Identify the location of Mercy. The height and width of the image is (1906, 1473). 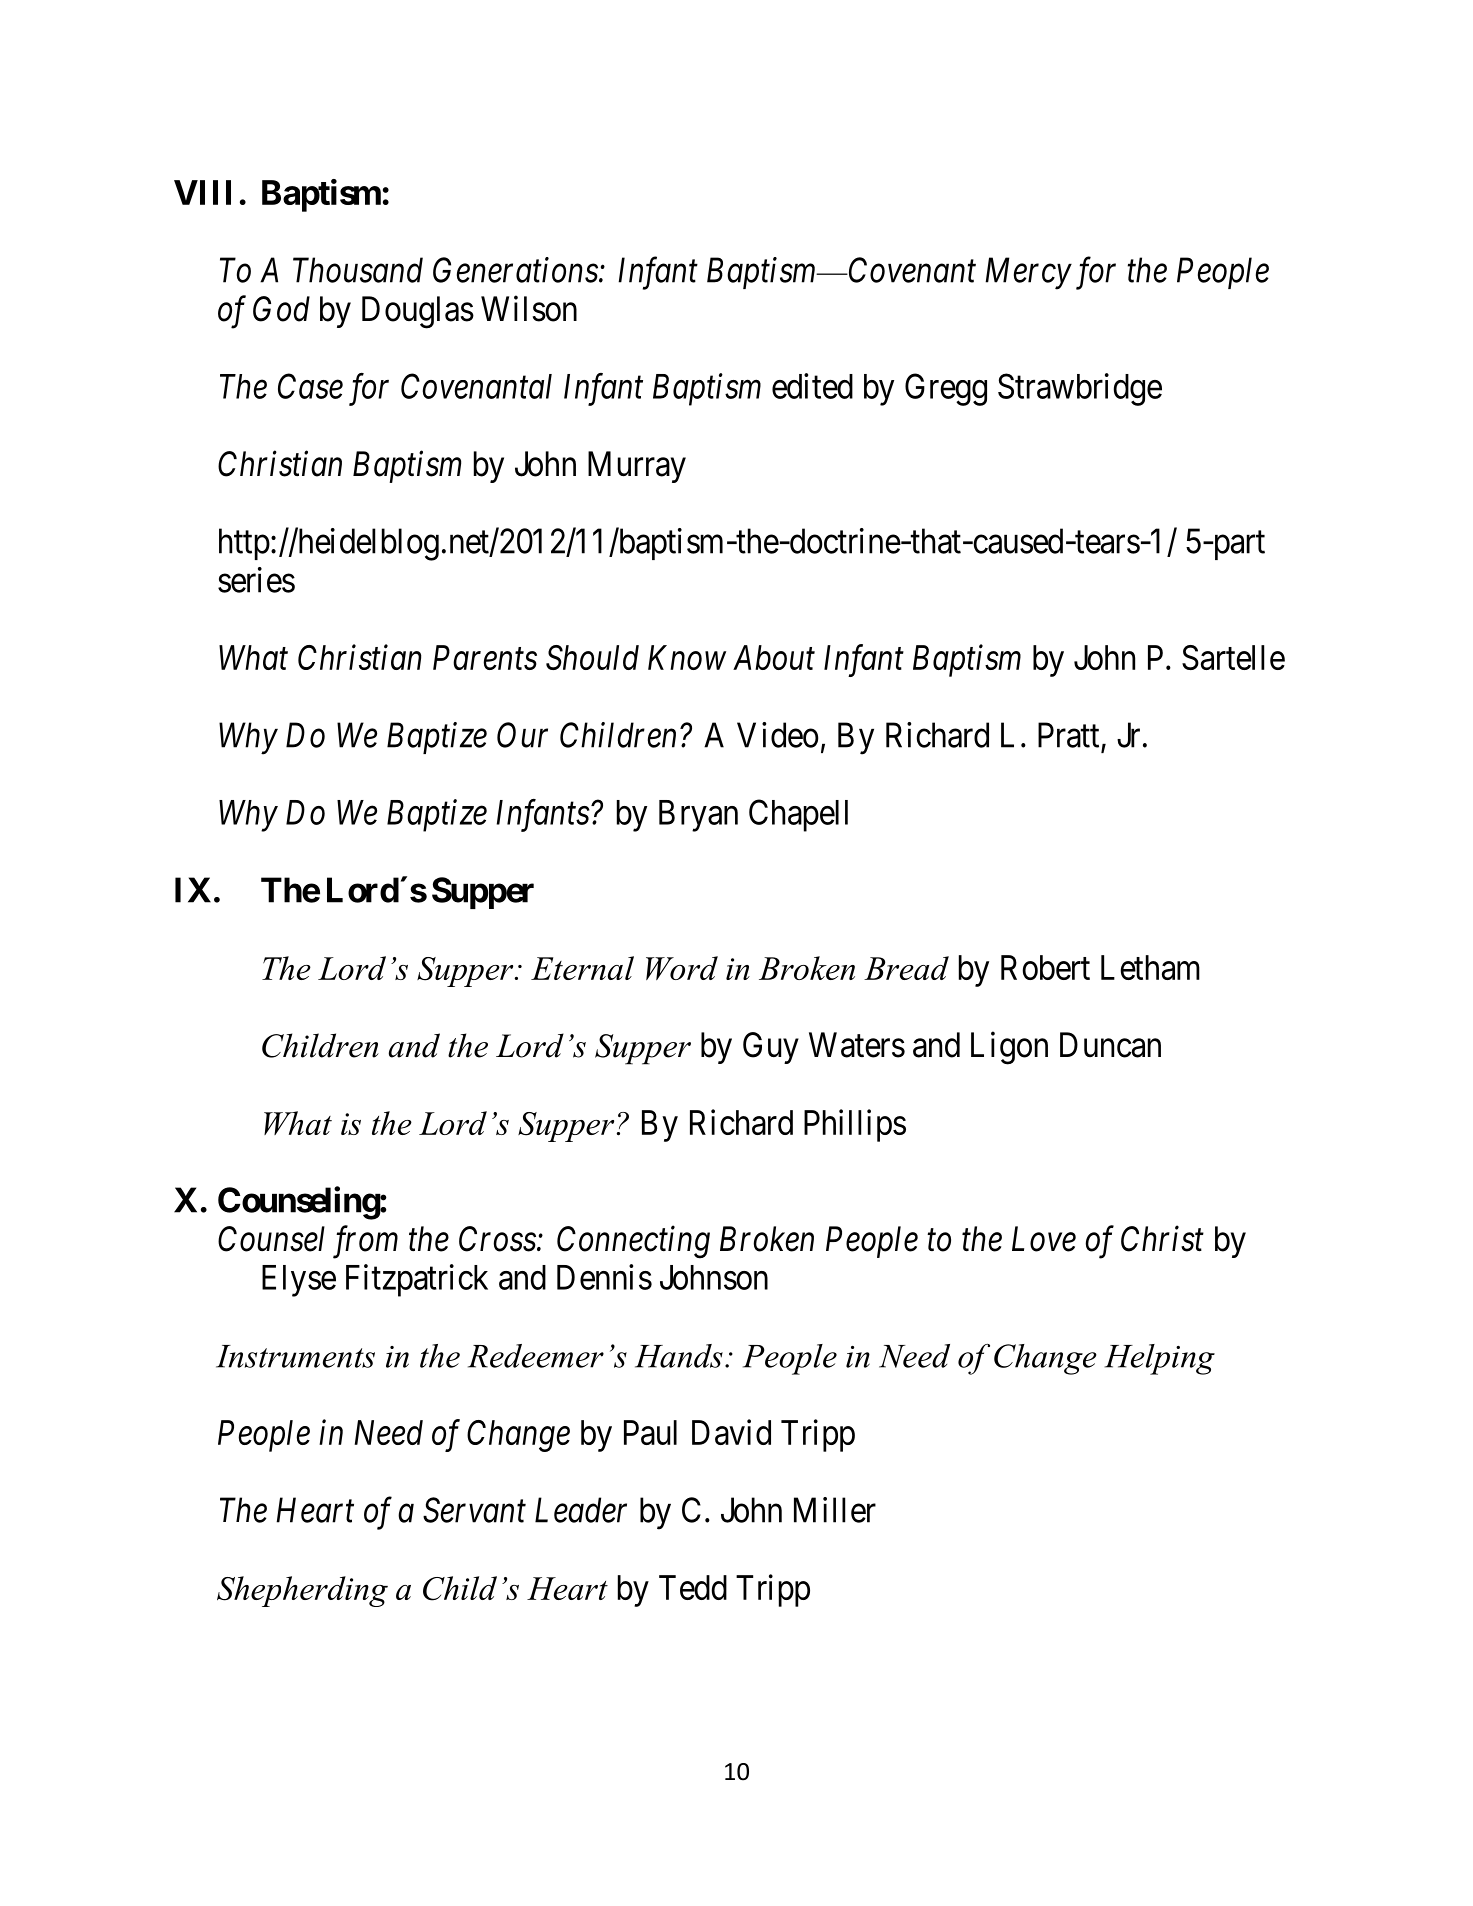
(1028, 274).
